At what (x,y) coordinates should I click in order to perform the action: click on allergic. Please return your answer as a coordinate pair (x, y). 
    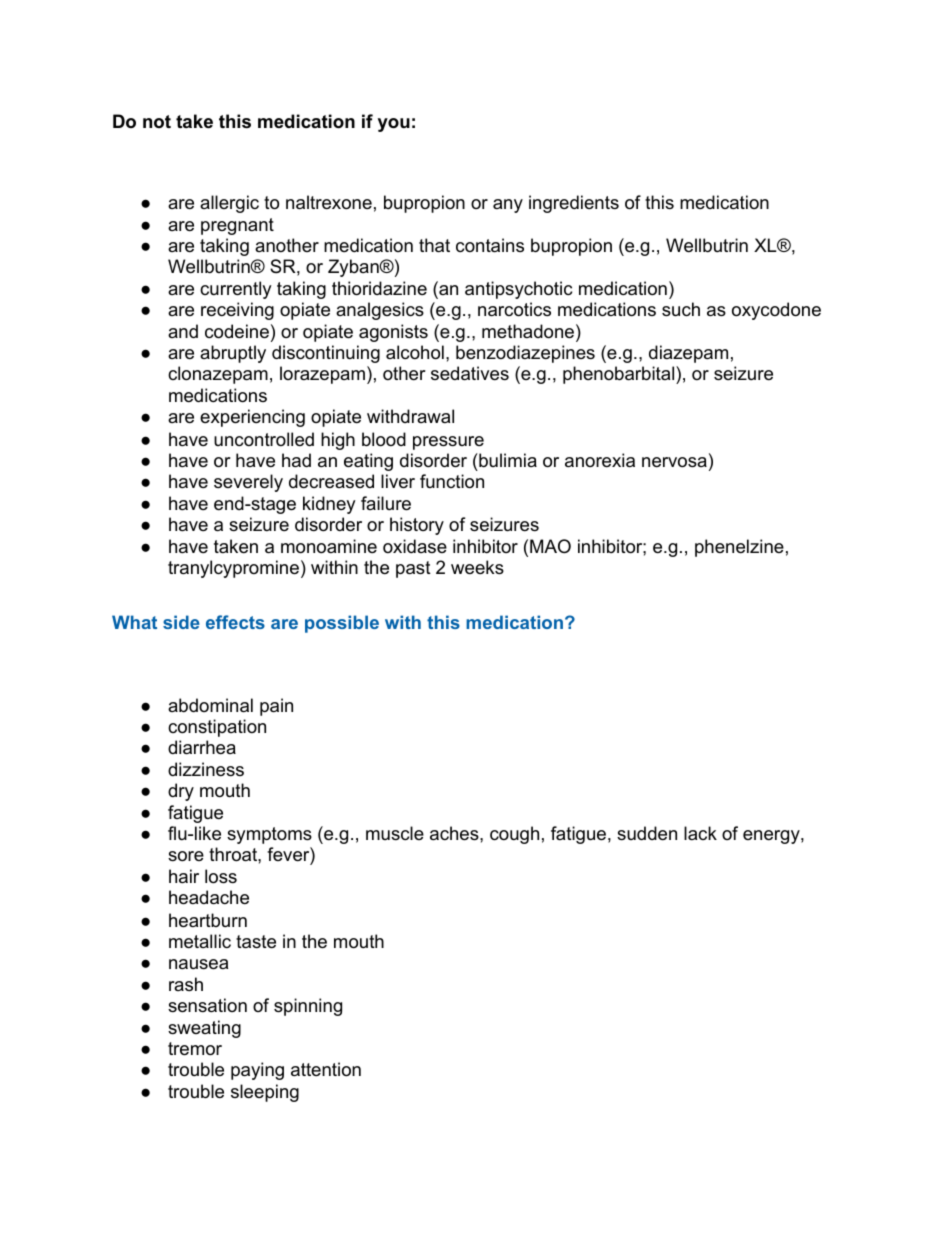
    Looking at the image, I should click on (229, 204).
